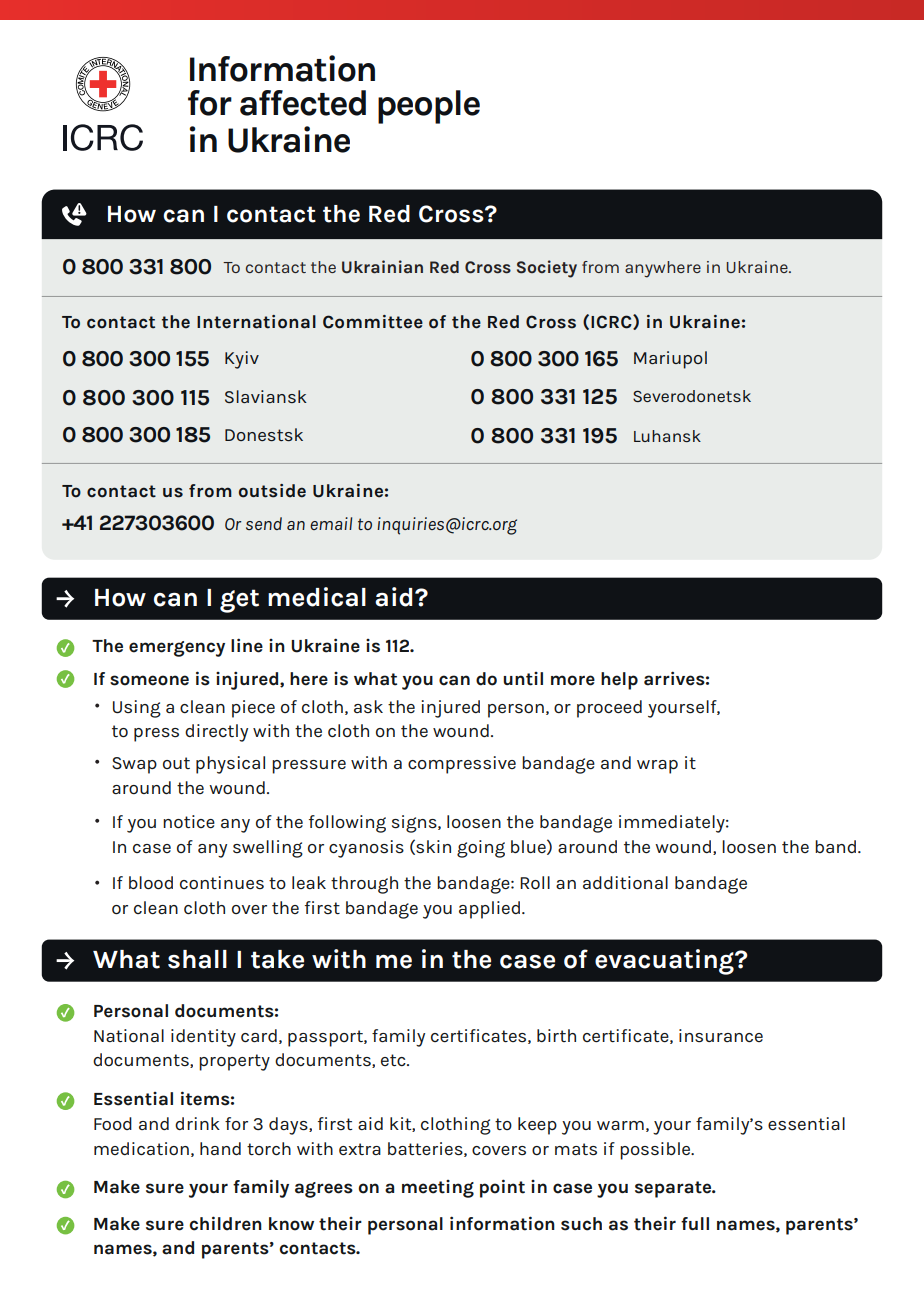 Image resolution: width=924 pixels, height=1308 pixels. I want to click on emergency, so click(177, 649).
